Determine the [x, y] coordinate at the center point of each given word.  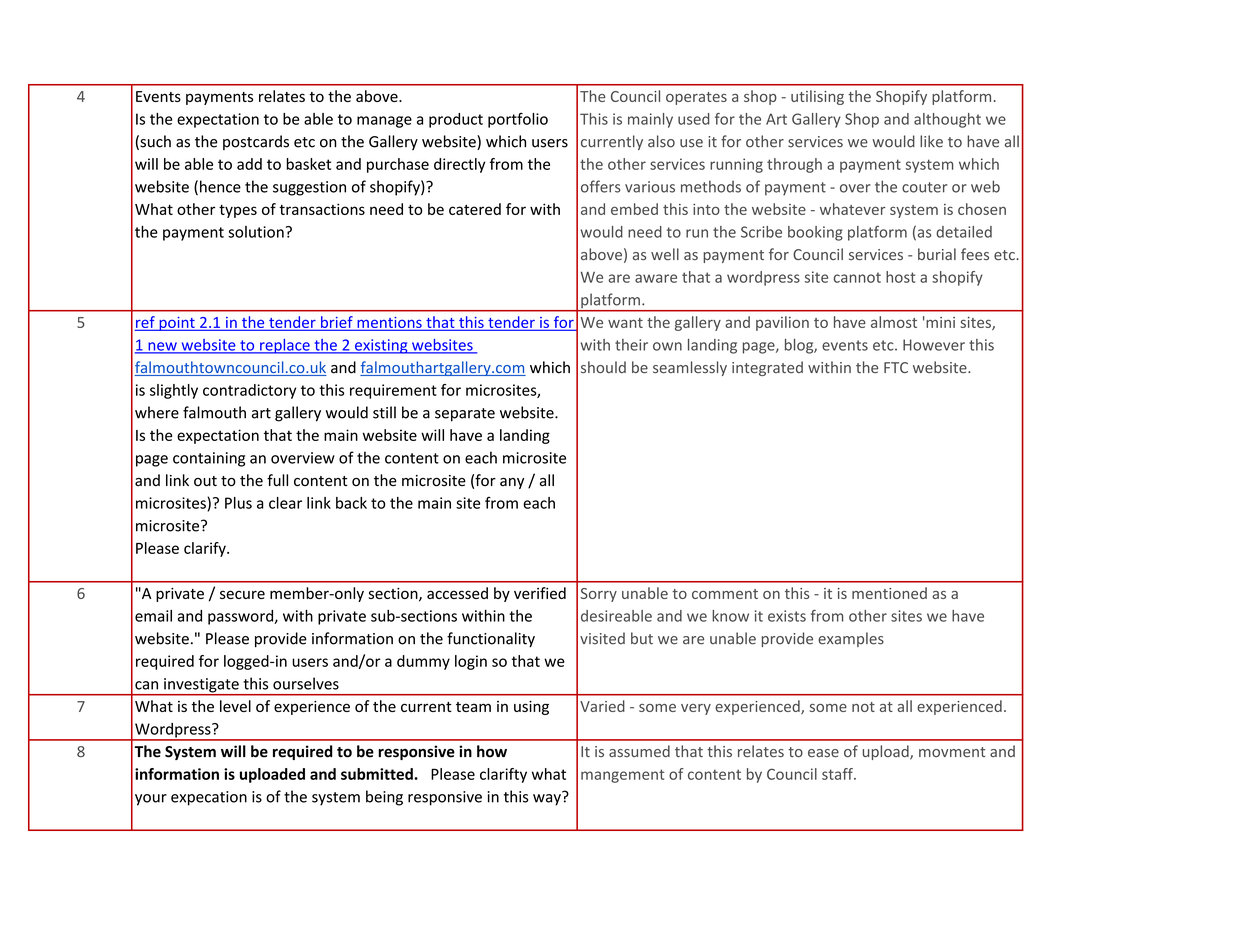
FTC [896, 367]
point [177, 324]
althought [947, 120]
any [512, 483]
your [151, 800]
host [900, 277]
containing [209, 459]
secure [242, 594]
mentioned [889, 593]
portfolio [518, 120]
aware [656, 278]
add [249, 164]
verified [540, 593]
